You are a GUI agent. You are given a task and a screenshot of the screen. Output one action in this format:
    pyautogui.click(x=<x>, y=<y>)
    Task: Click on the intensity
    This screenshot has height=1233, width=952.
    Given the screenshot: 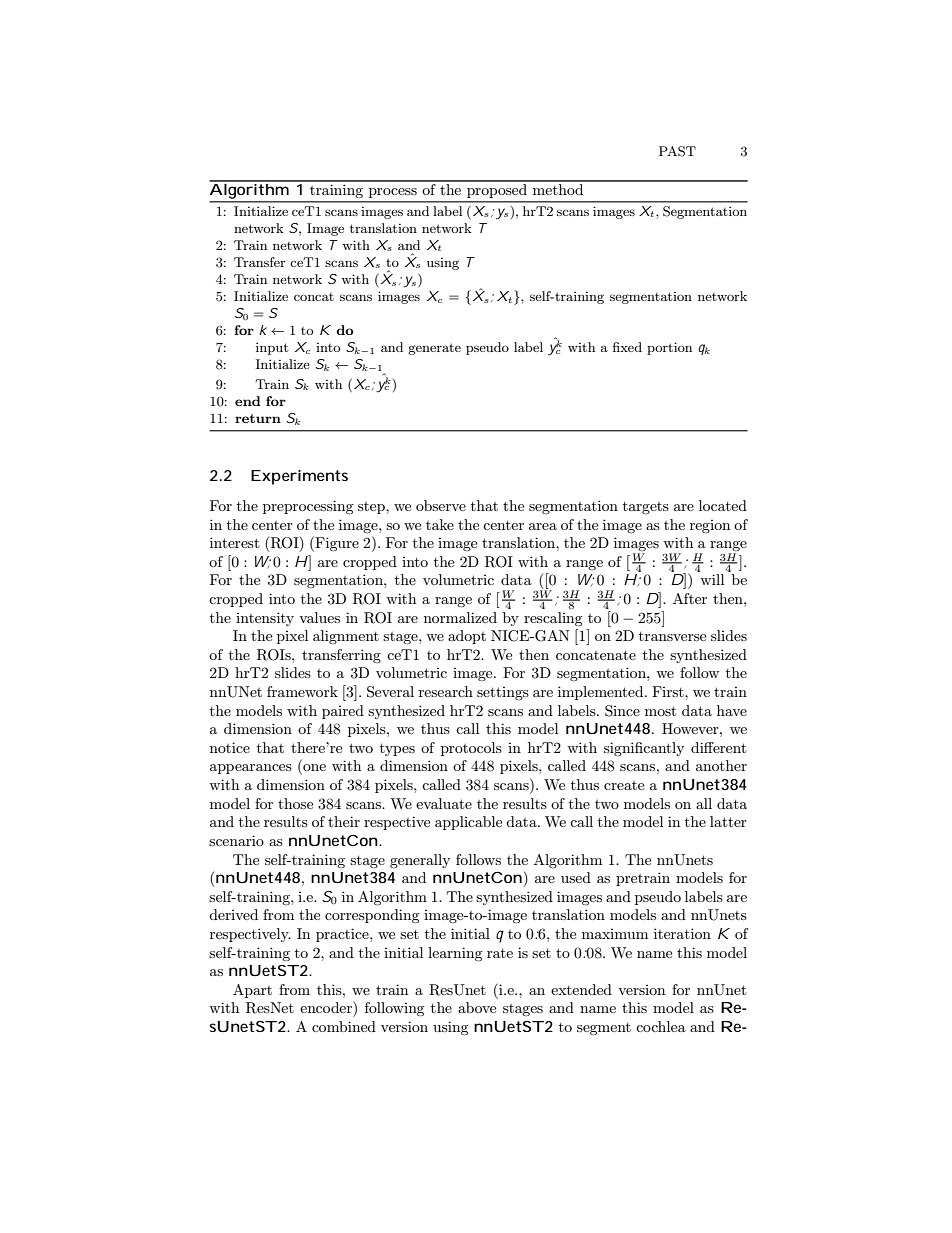 What is the action you would take?
    pyautogui.click(x=265, y=619)
